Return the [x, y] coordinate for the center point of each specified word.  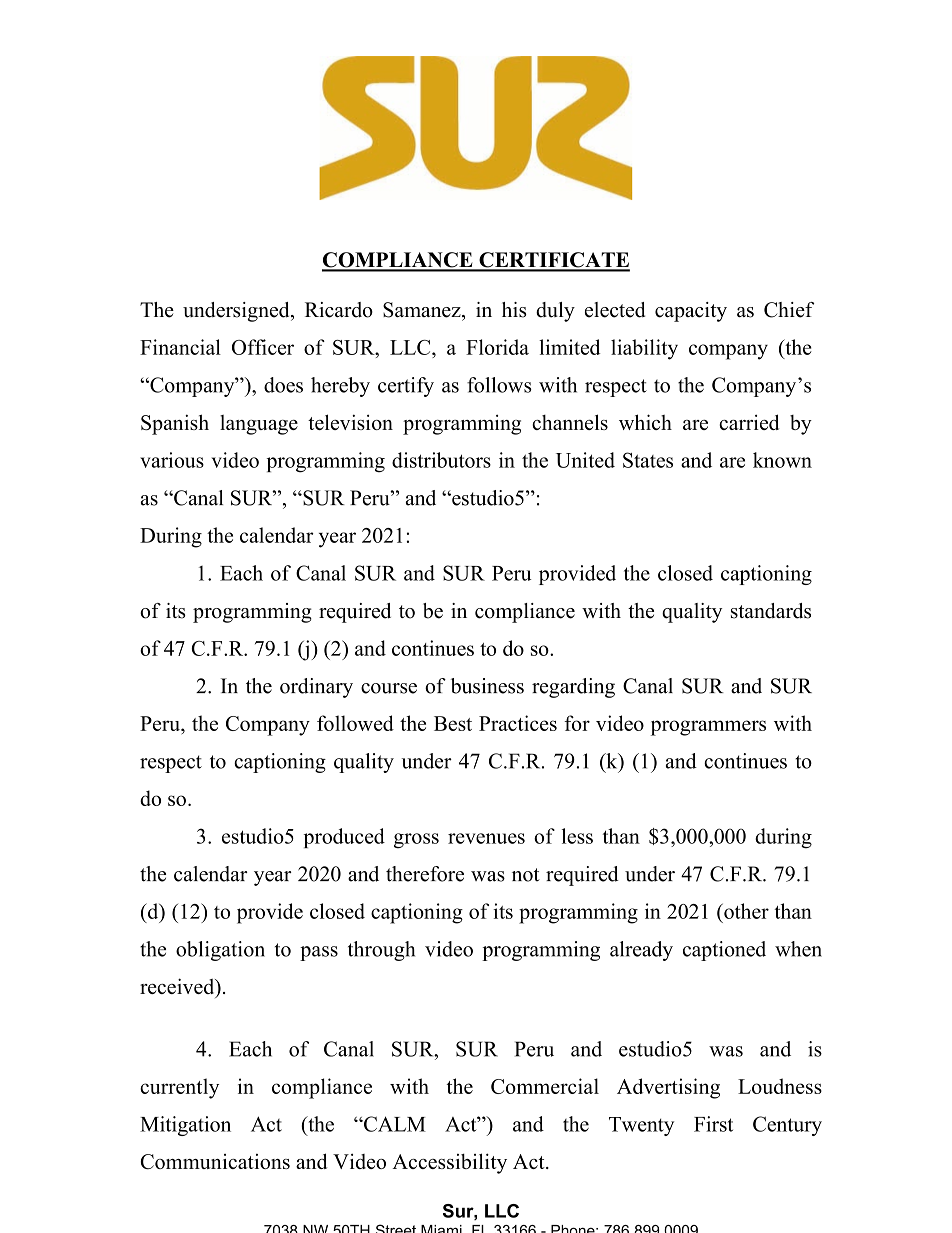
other [745, 911]
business [487, 686]
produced [344, 838]
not [526, 875]
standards [771, 611]
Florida [497, 347]
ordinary [316, 688]
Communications [215, 1161]
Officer [263, 347]
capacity [691, 312]
